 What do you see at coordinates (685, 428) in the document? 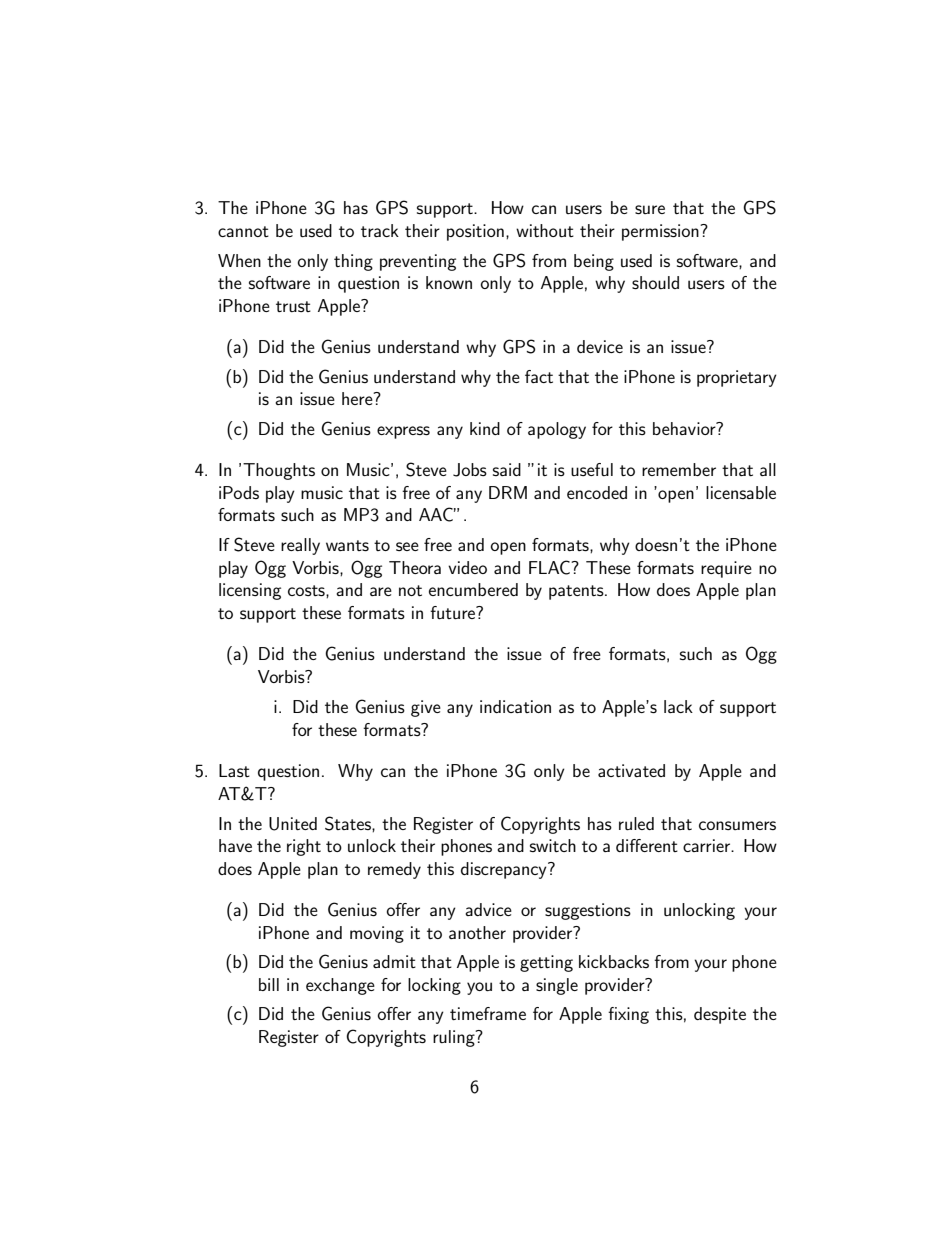
I see `behavior` at bounding box center [685, 428].
